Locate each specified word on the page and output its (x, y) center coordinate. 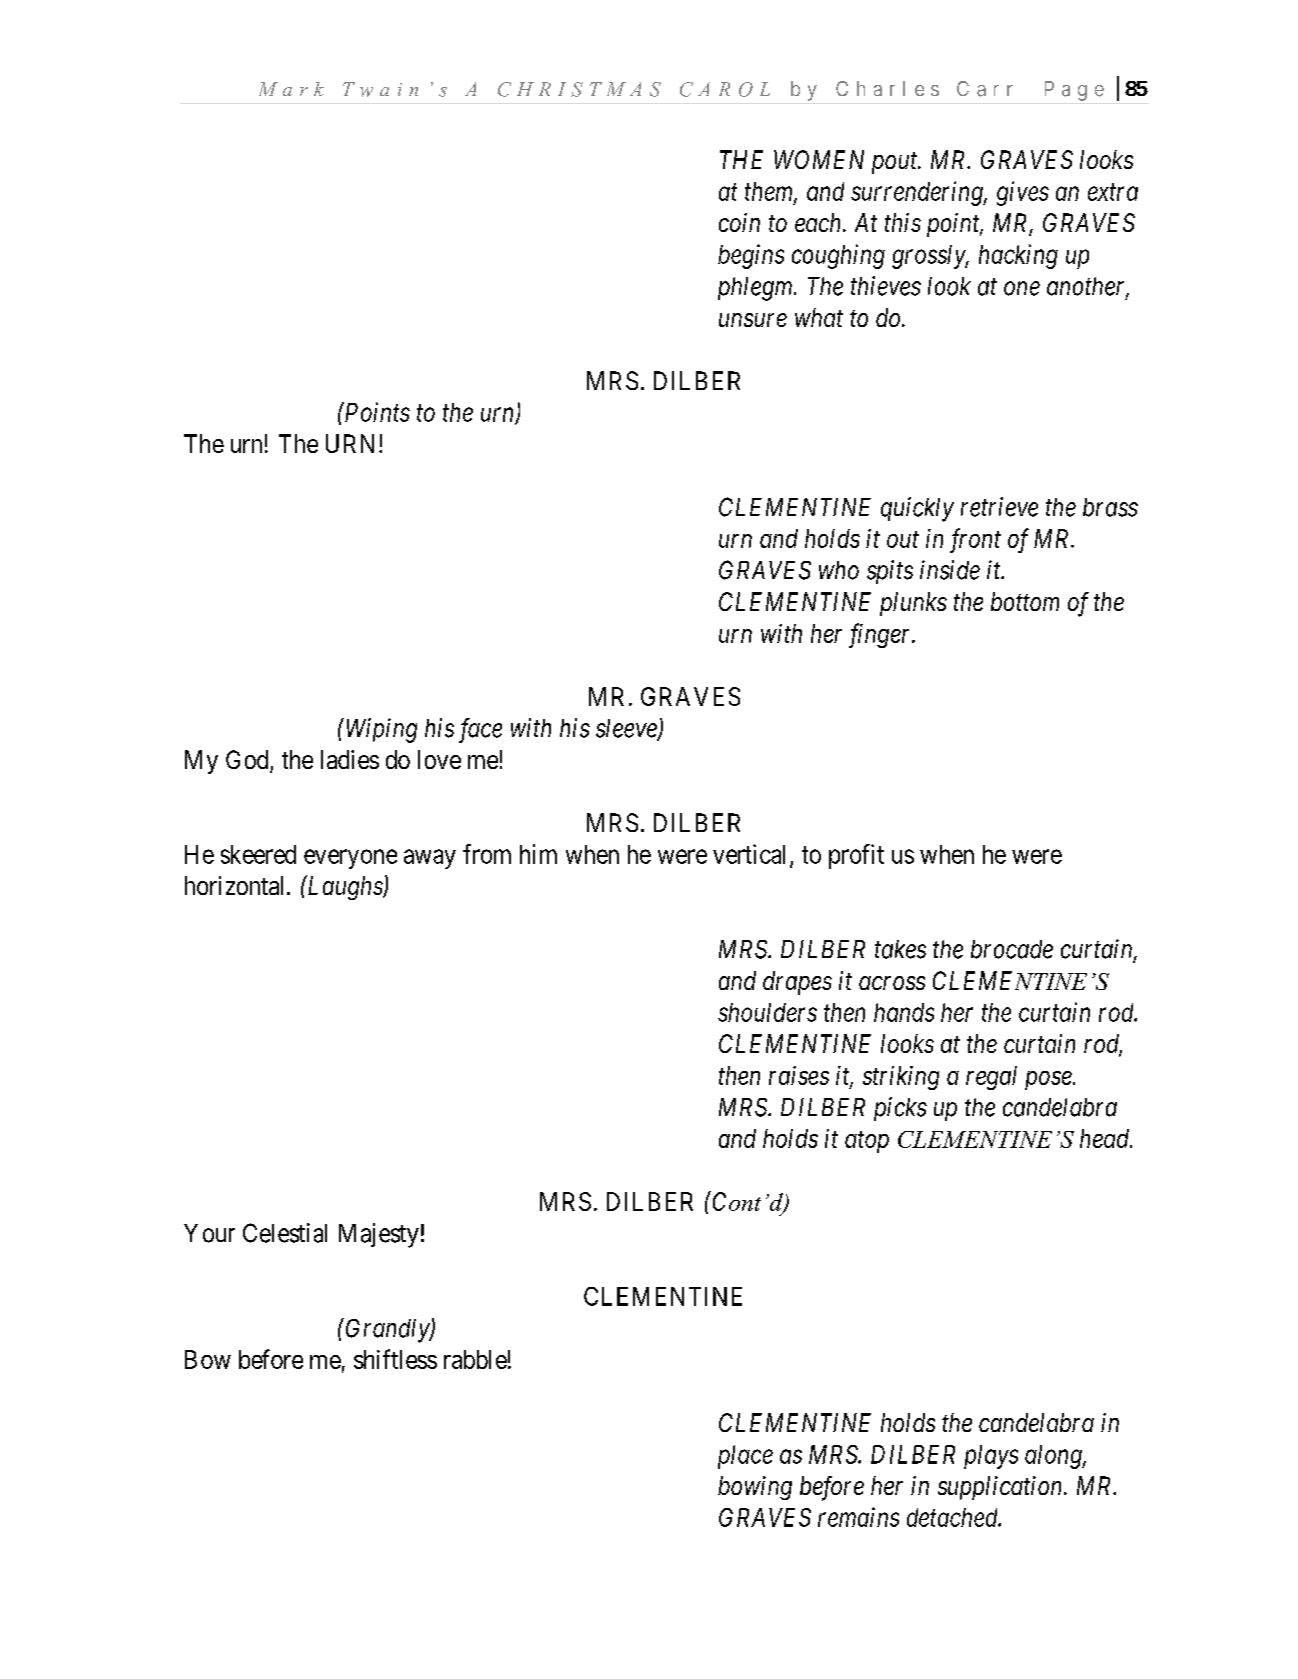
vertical (752, 855)
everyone (350, 859)
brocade (1012, 949)
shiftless (395, 1359)
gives (1023, 193)
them (770, 192)
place (745, 1457)
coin (739, 222)
